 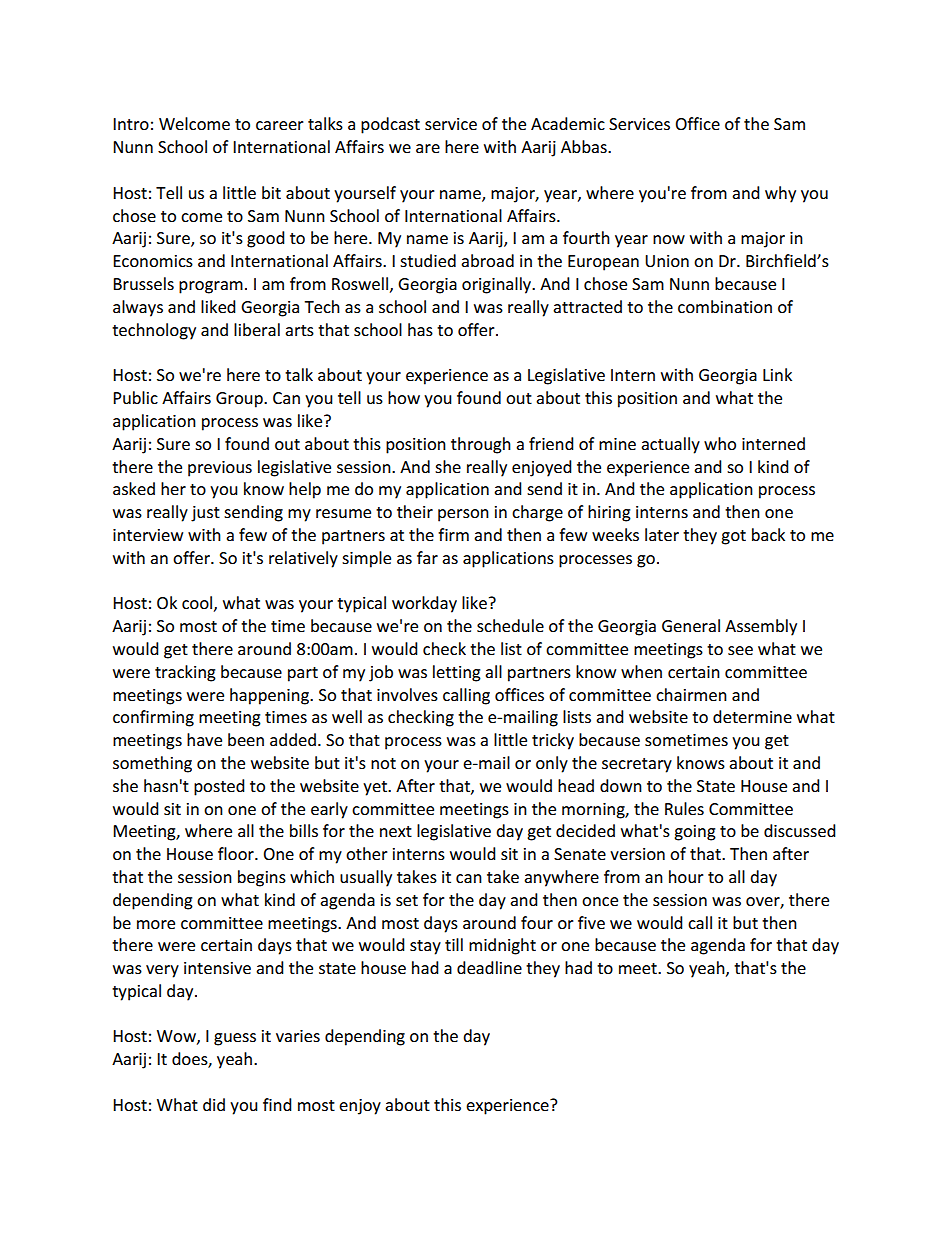 I want to click on tracking, so click(x=185, y=673).
